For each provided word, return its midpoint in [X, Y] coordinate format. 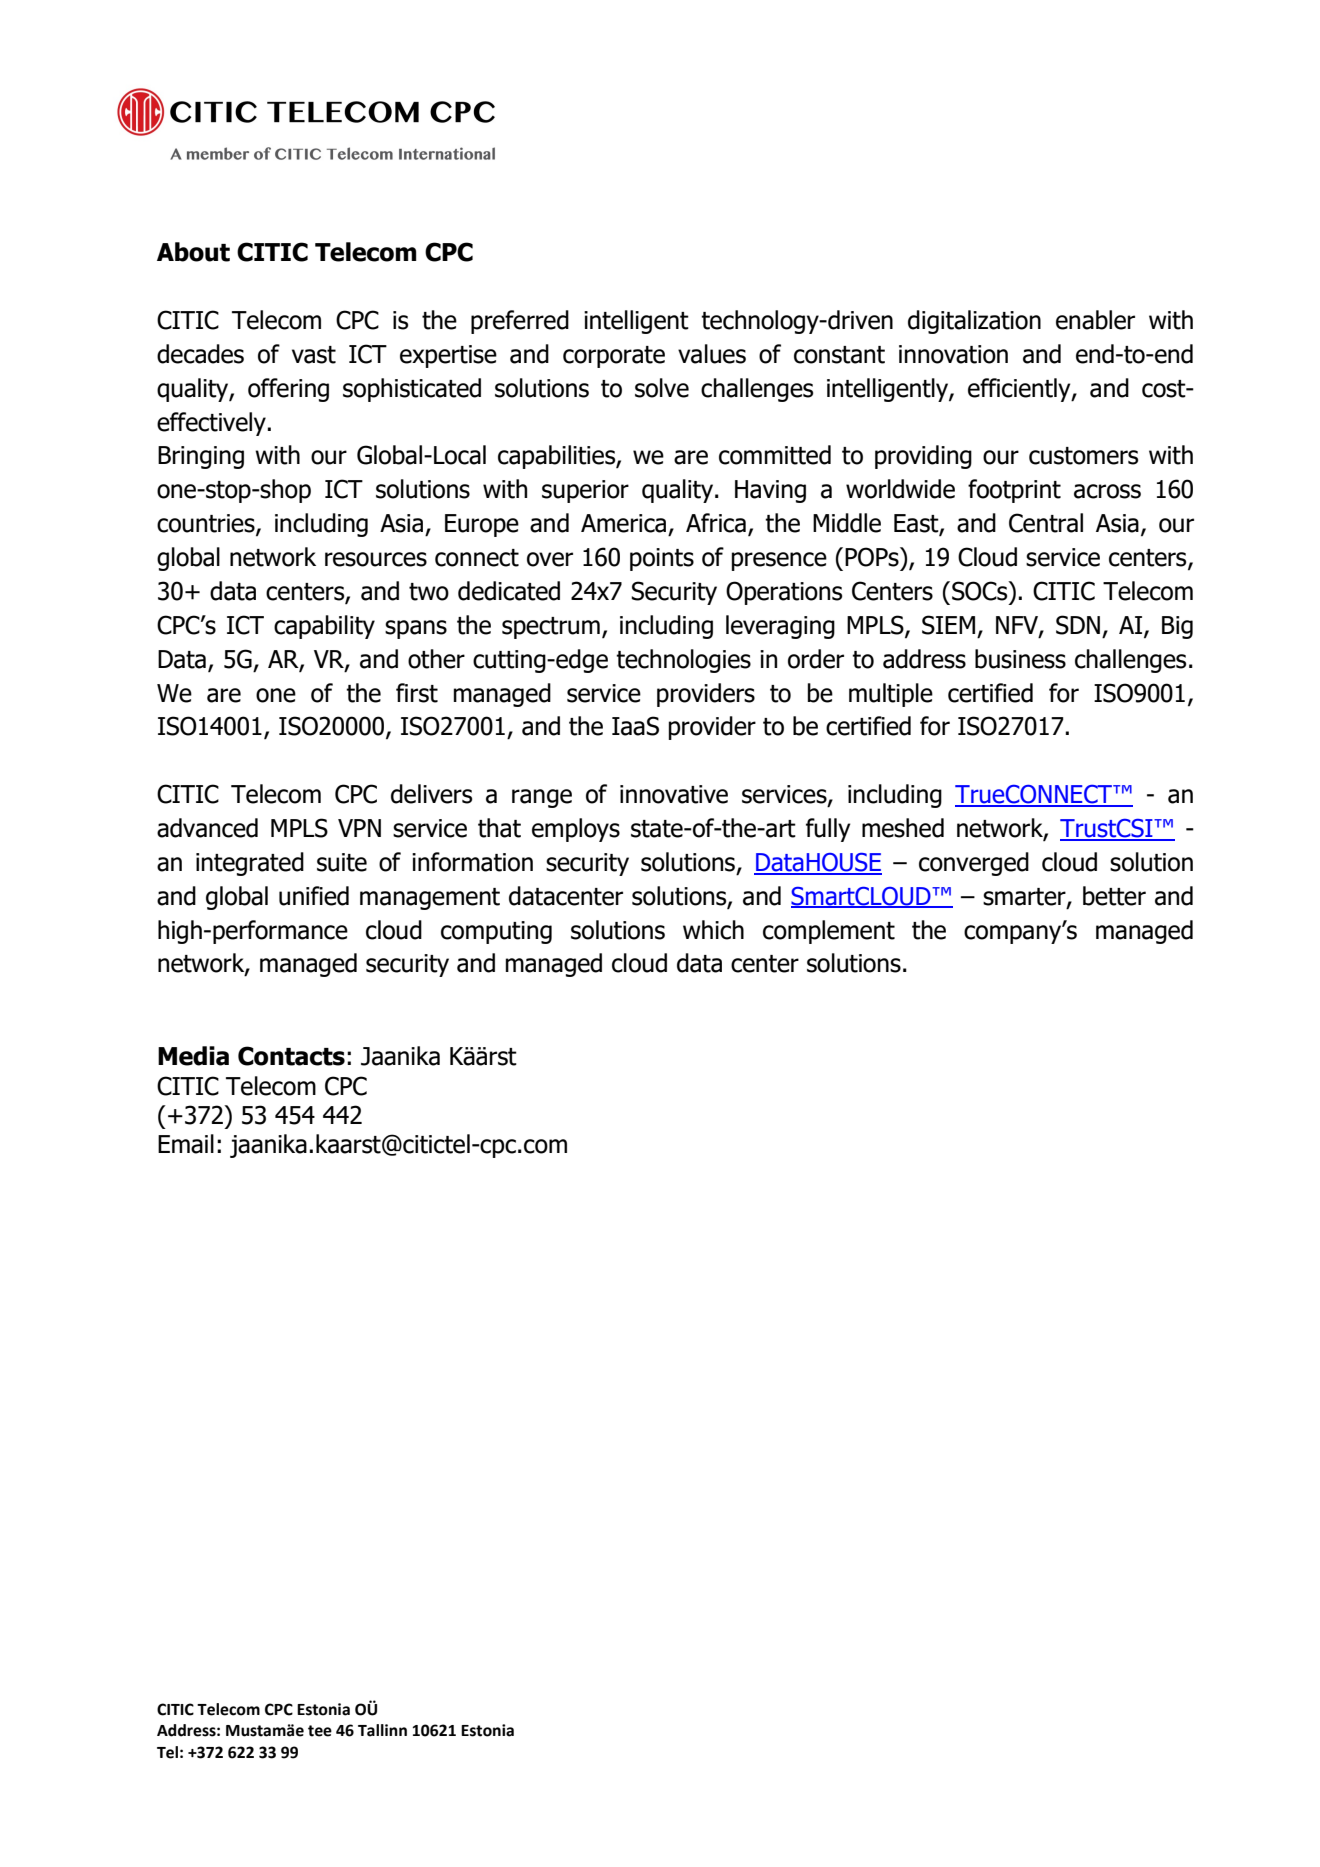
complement [829, 932]
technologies [683, 661]
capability [324, 627]
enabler [1095, 320]
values [712, 354]
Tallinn [382, 1730]
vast [314, 355]
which [713, 930]
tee [320, 1731]
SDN [1078, 625]
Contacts [291, 1056]
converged [974, 864]
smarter [1025, 897]
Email [186, 1144]
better [1114, 896]
